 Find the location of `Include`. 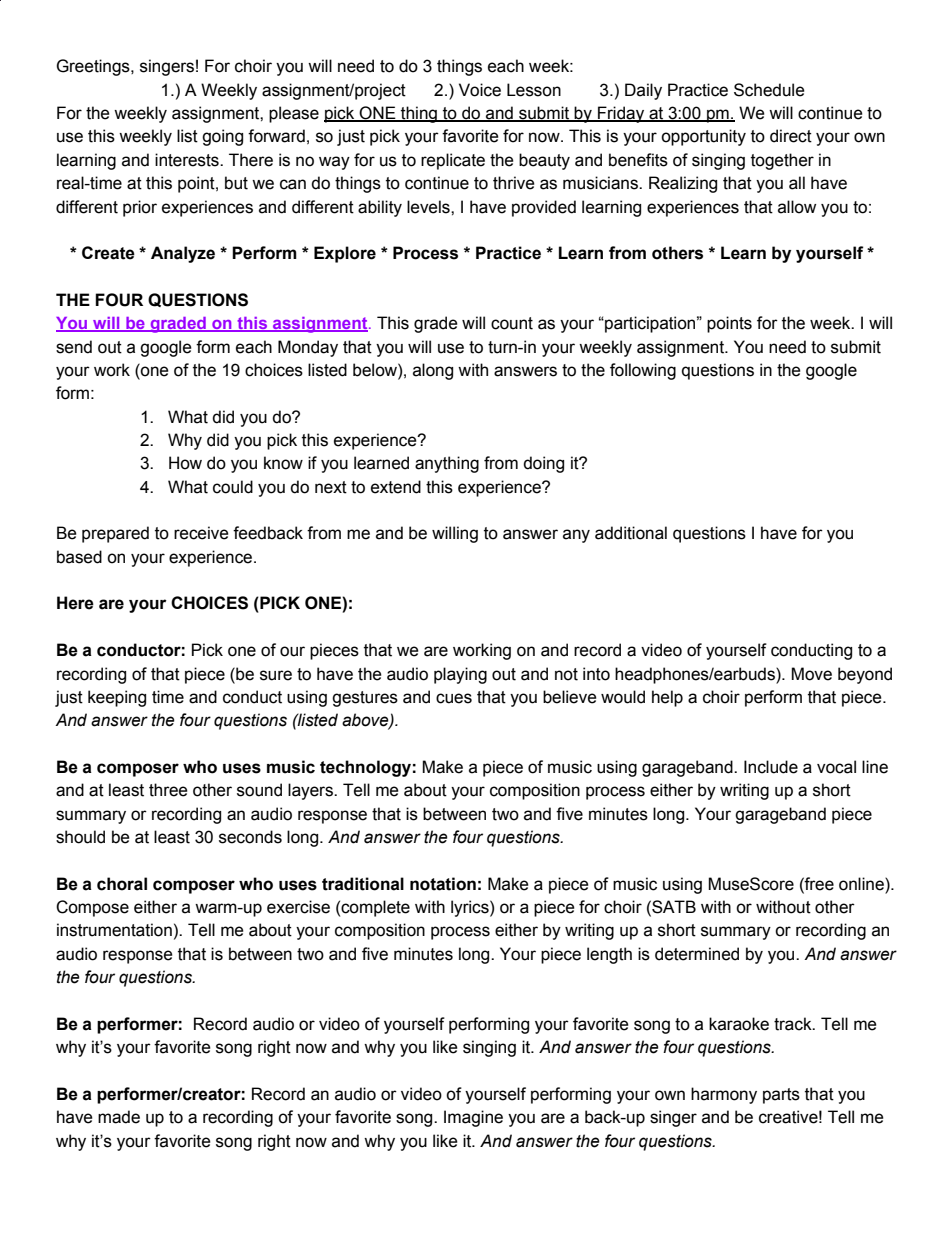

Include is located at coordinates (771, 767).
